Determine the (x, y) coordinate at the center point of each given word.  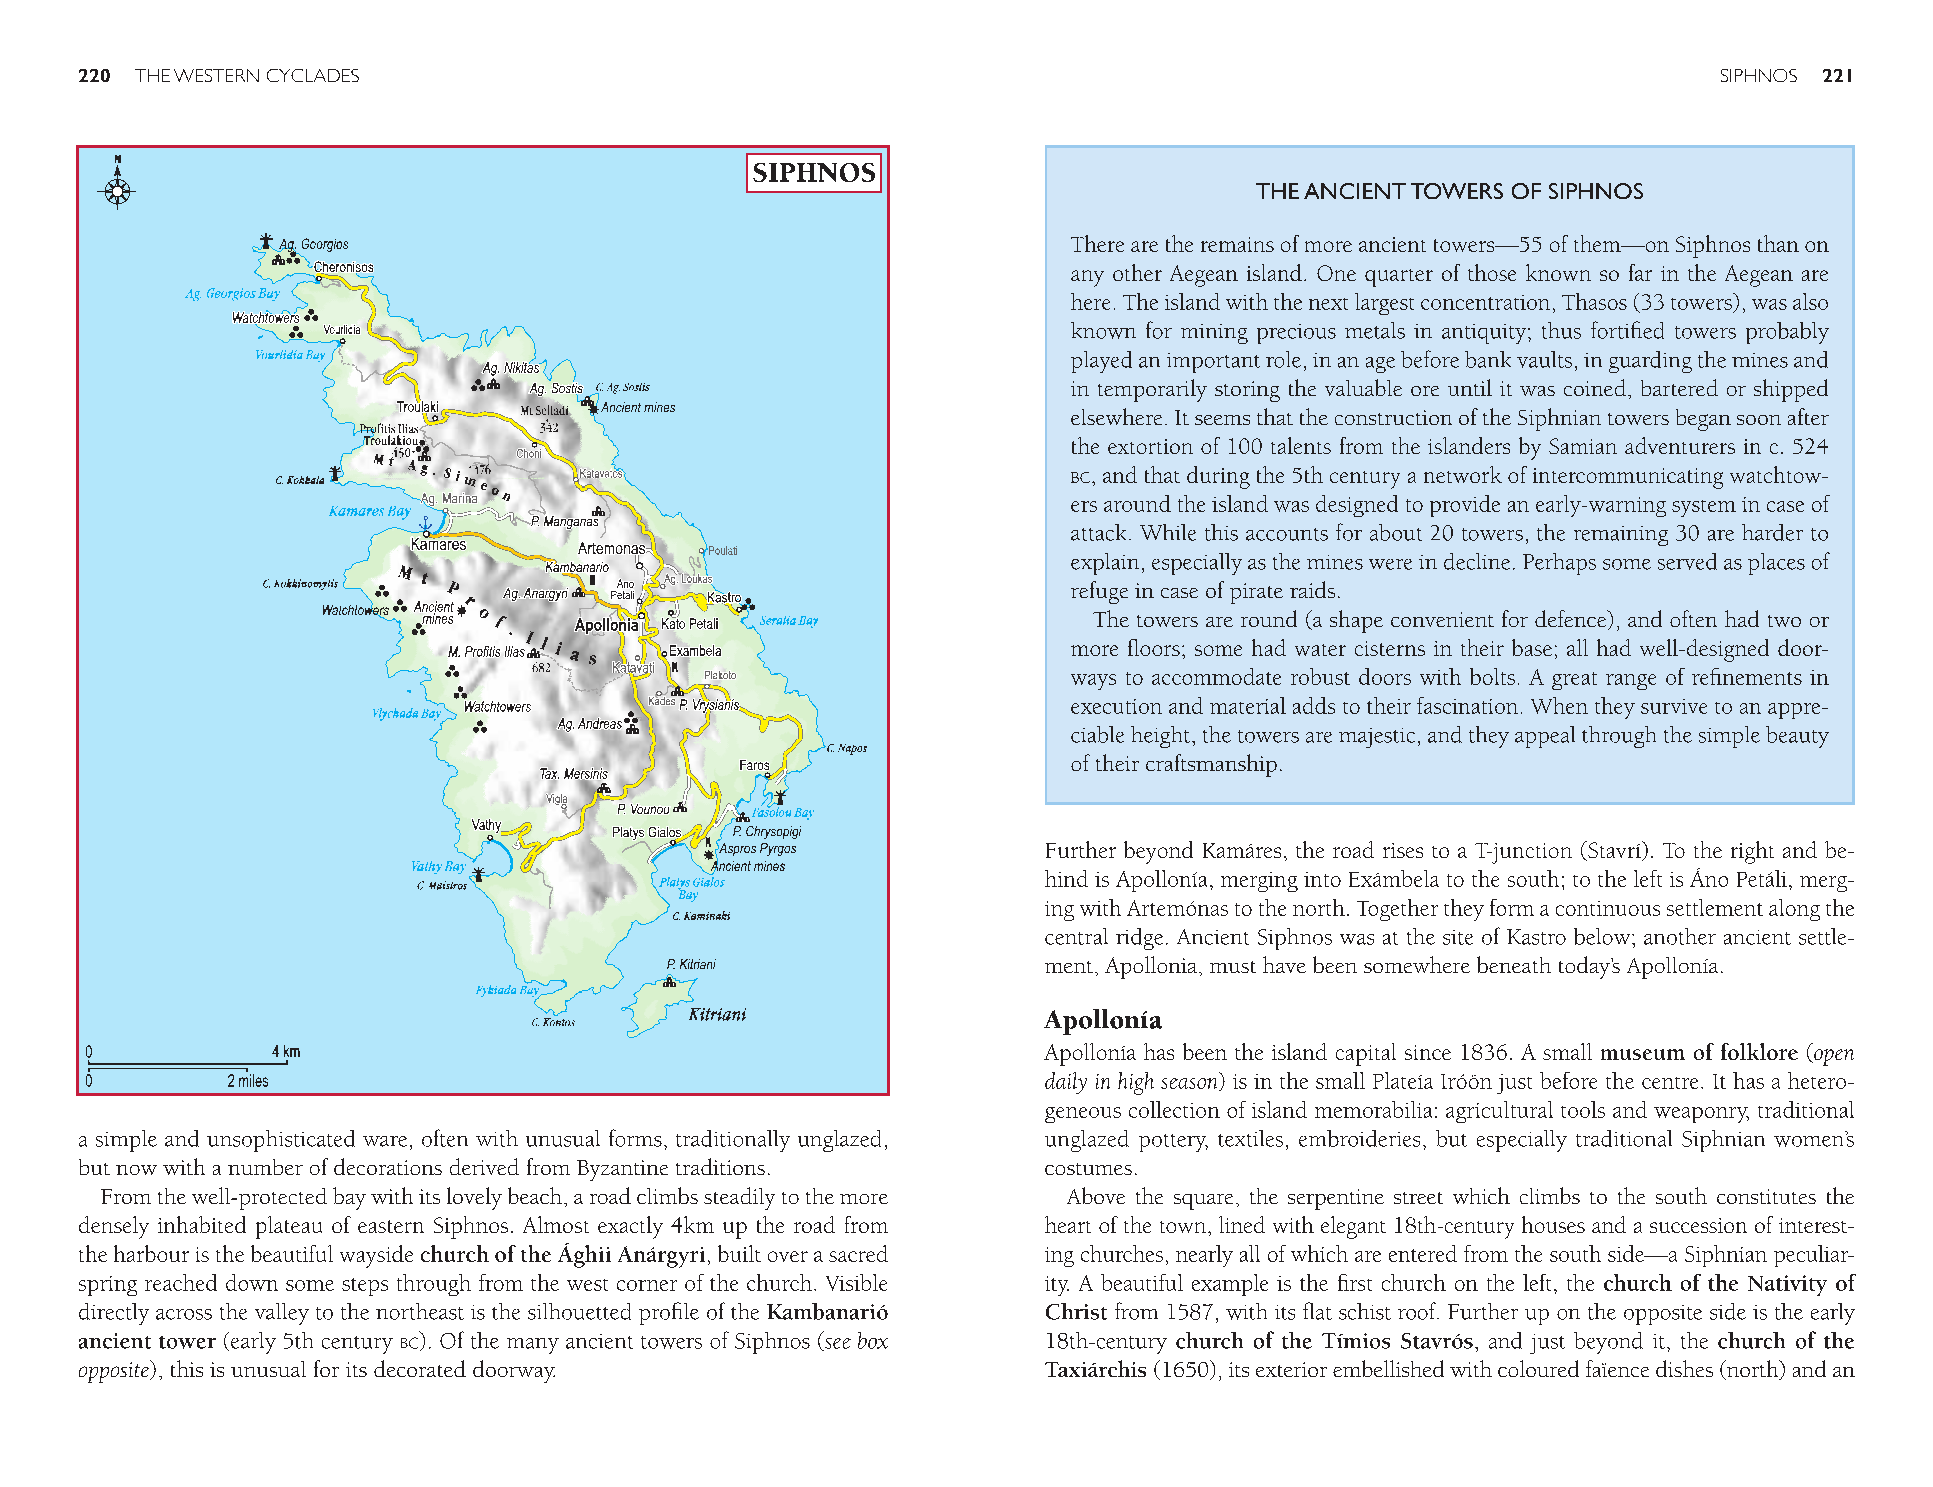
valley (282, 1314)
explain (1105, 564)
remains (1237, 244)
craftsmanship (1211, 765)
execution (1116, 706)
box (873, 1340)
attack (1098, 532)
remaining (1621, 536)
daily (1066, 1083)
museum (1643, 1054)
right (1752, 852)
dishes (1684, 1368)
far (1640, 272)
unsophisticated (281, 1141)
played (1101, 362)
